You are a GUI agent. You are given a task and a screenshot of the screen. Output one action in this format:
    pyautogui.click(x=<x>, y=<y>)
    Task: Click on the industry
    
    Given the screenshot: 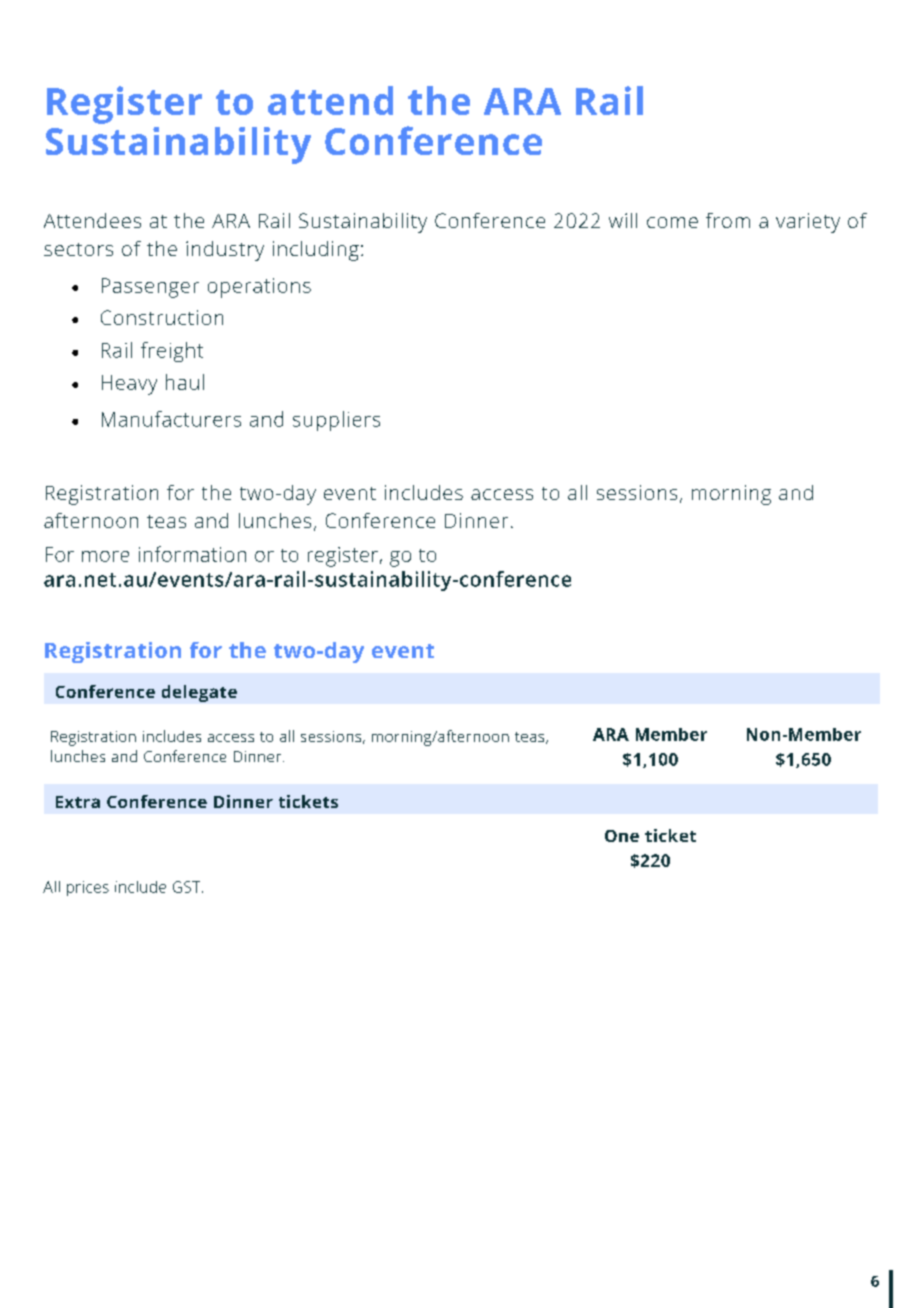 What is the action you would take?
    pyautogui.click(x=225, y=251)
